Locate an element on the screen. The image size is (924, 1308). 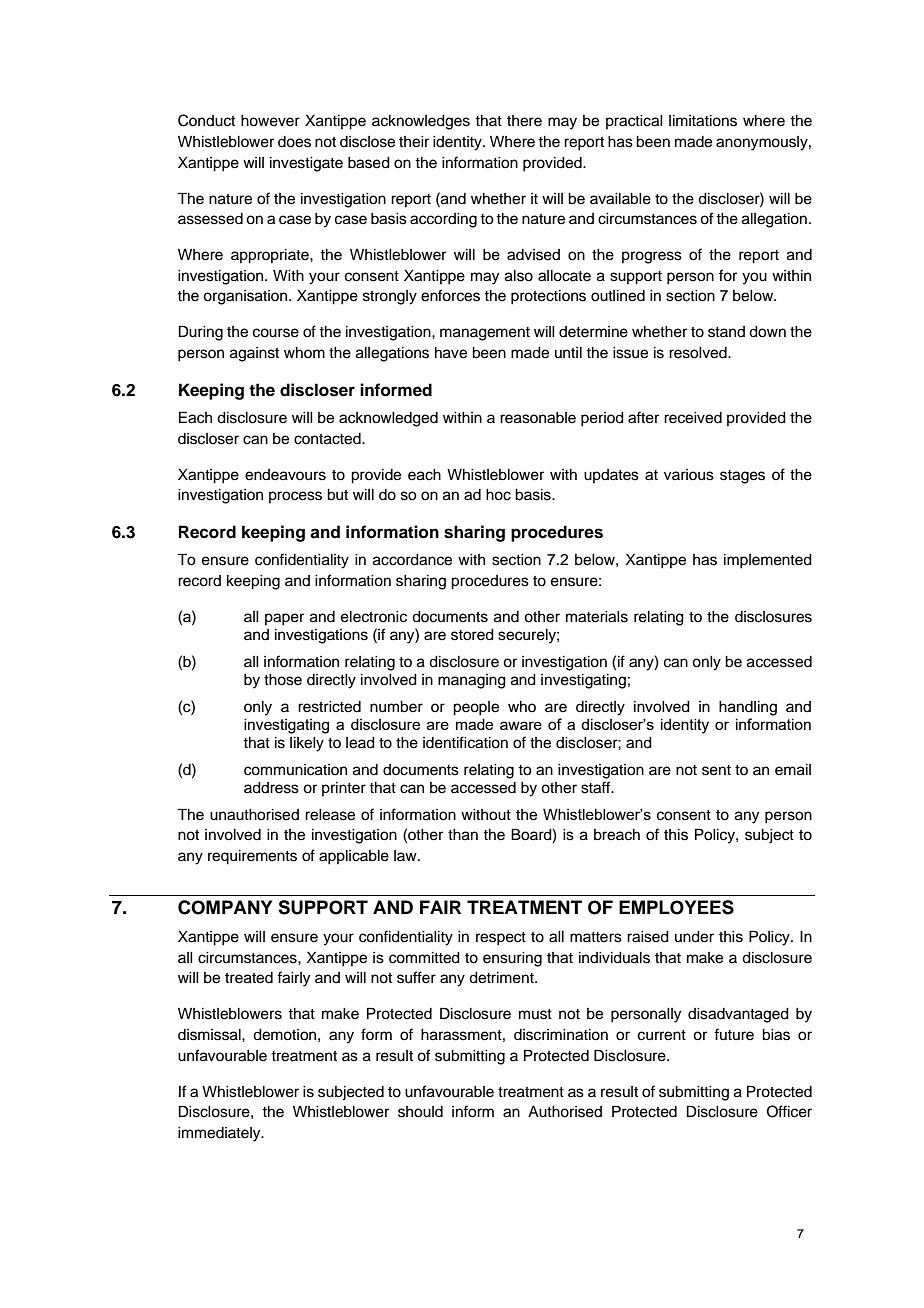
immediately is located at coordinates (220, 1134).
